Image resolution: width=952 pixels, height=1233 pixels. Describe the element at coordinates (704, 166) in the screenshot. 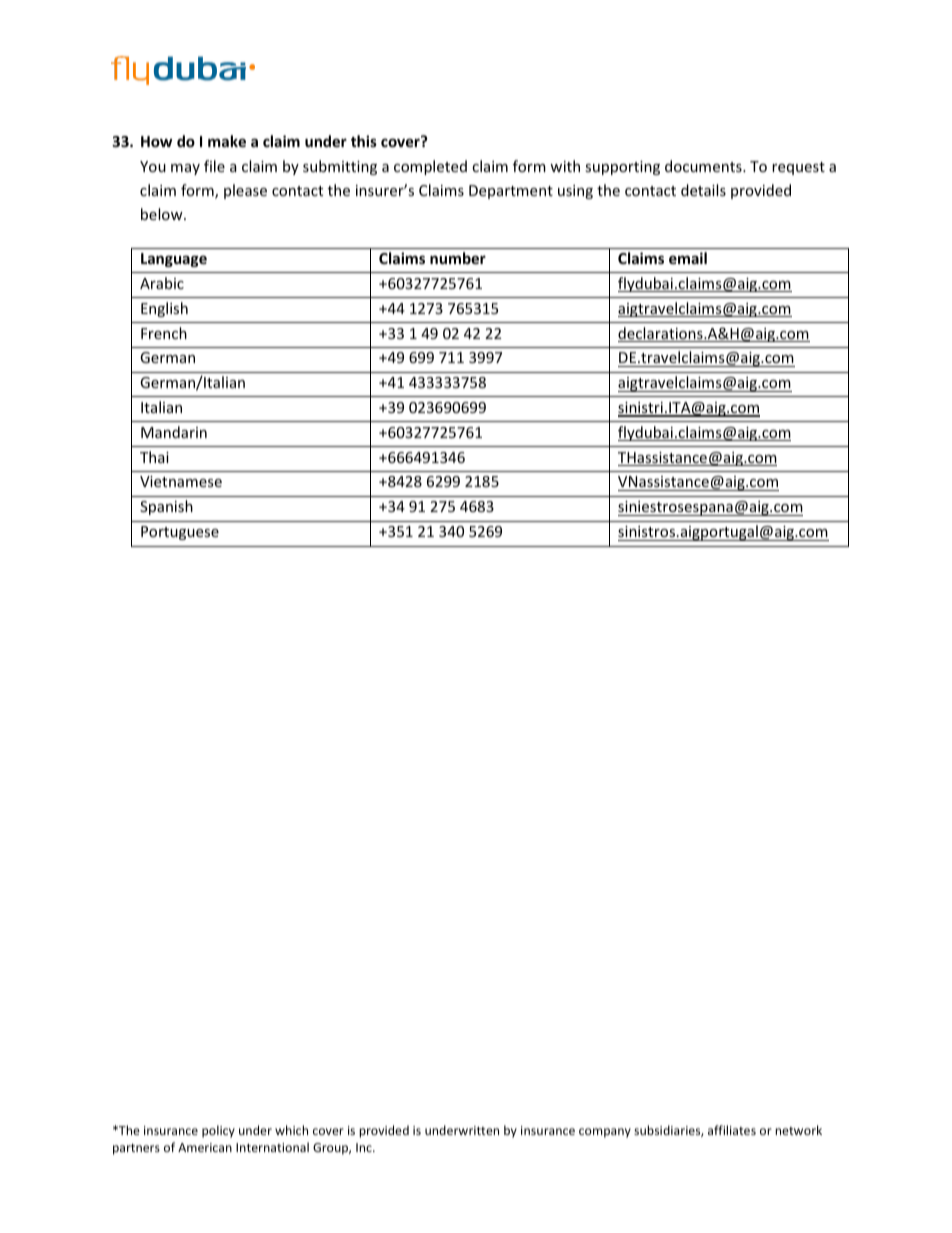

I see `documents` at that location.
